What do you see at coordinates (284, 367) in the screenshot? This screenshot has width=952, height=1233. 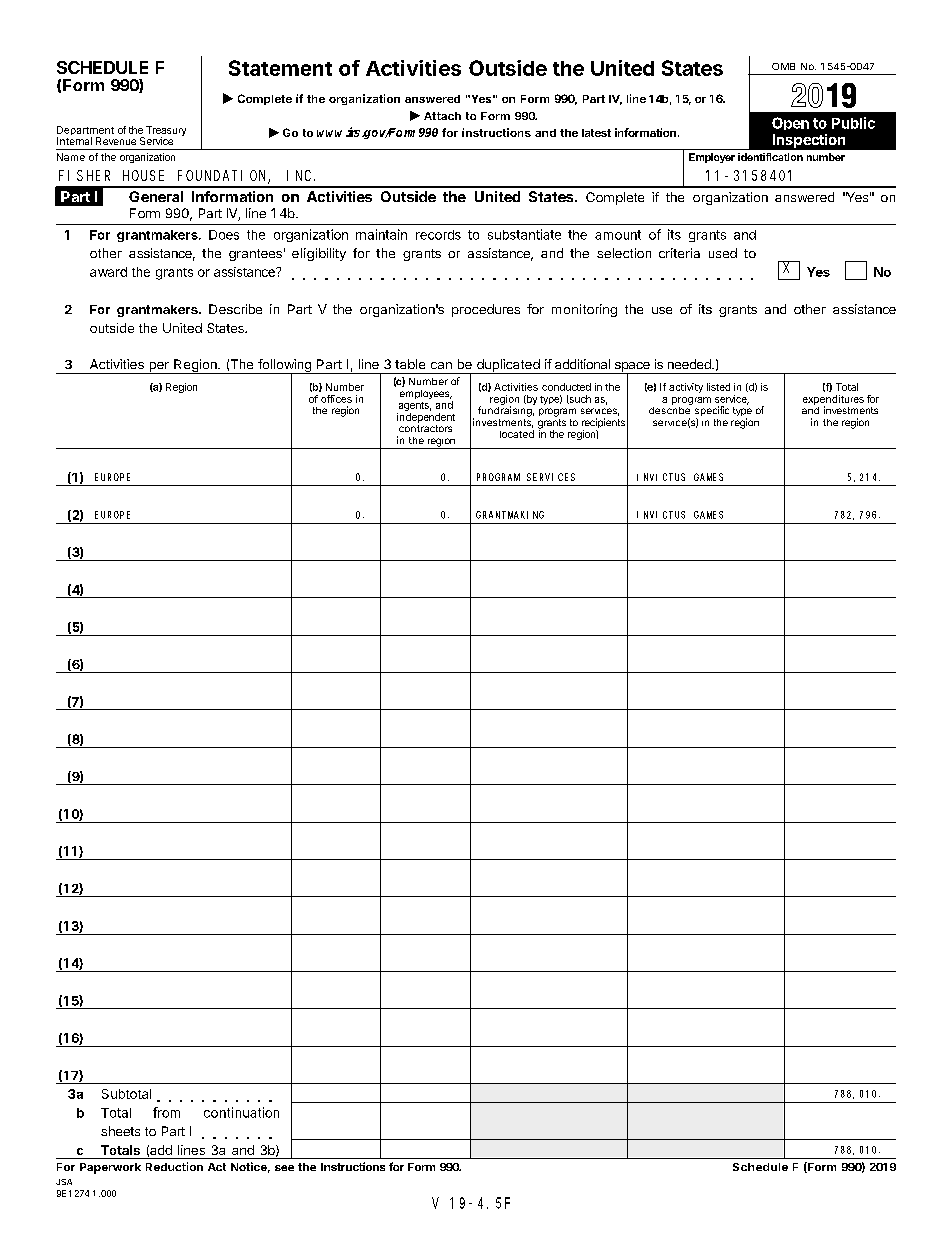 I see `following` at bounding box center [284, 367].
